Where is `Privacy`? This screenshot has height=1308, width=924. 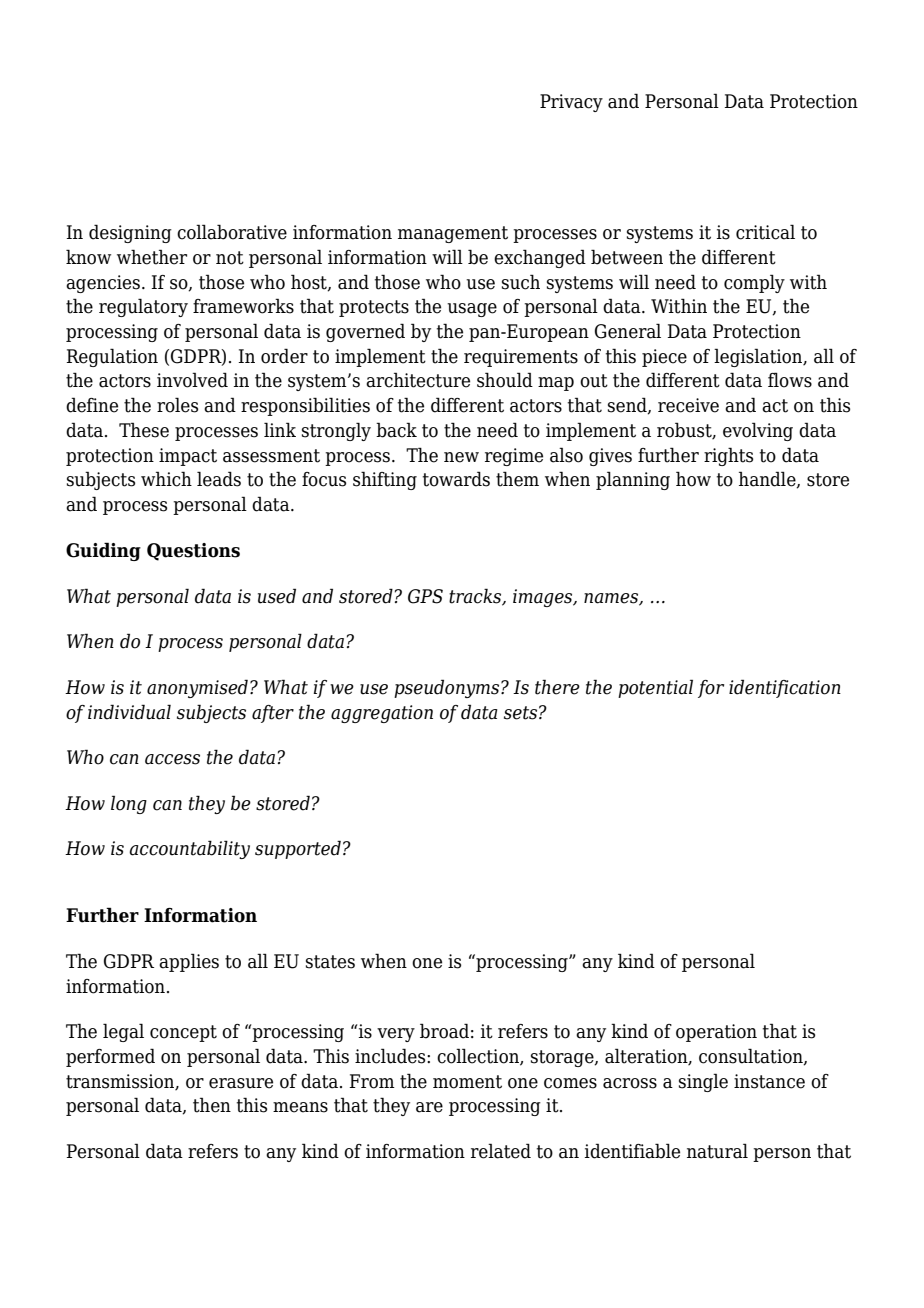 Privacy is located at coordinates (571, 103).
